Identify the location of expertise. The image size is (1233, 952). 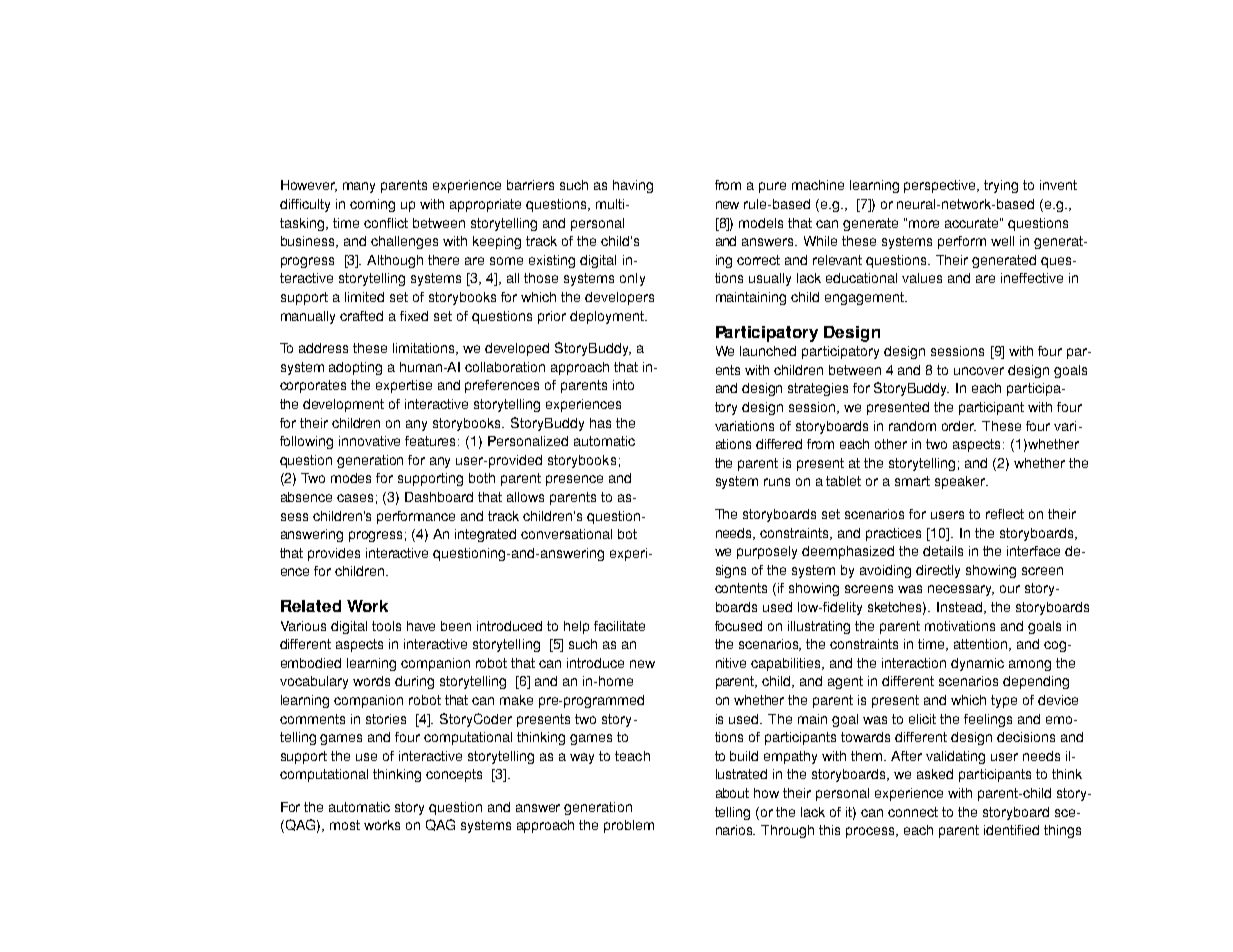
(404, 386).
